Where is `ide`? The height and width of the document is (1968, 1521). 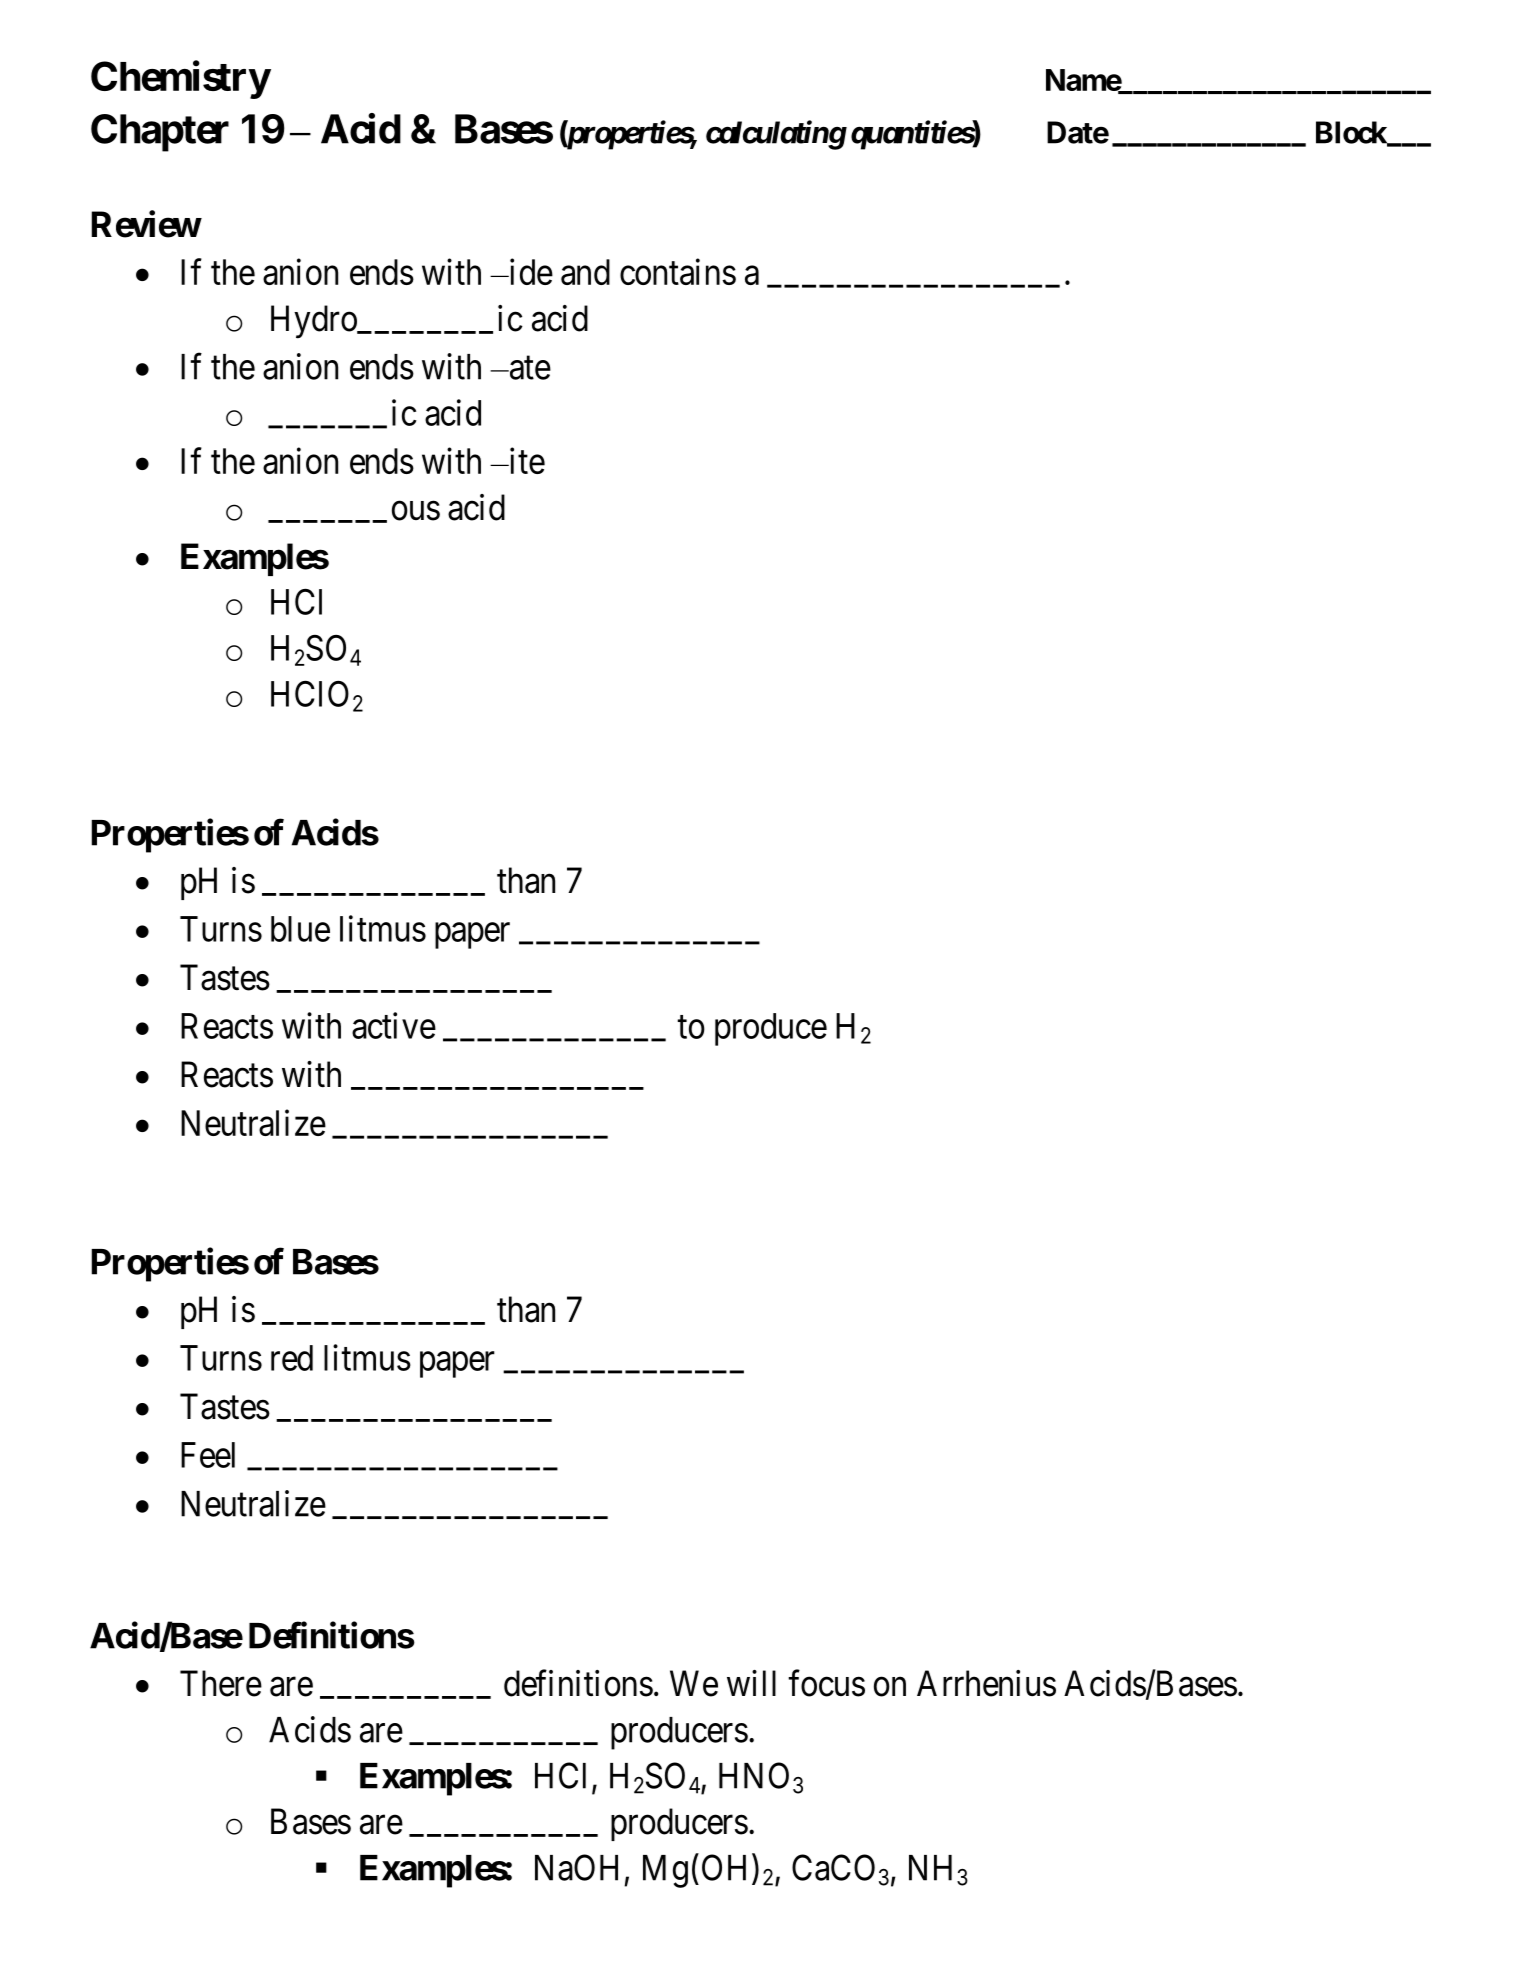 ide is located at coordinates (530, 272).
